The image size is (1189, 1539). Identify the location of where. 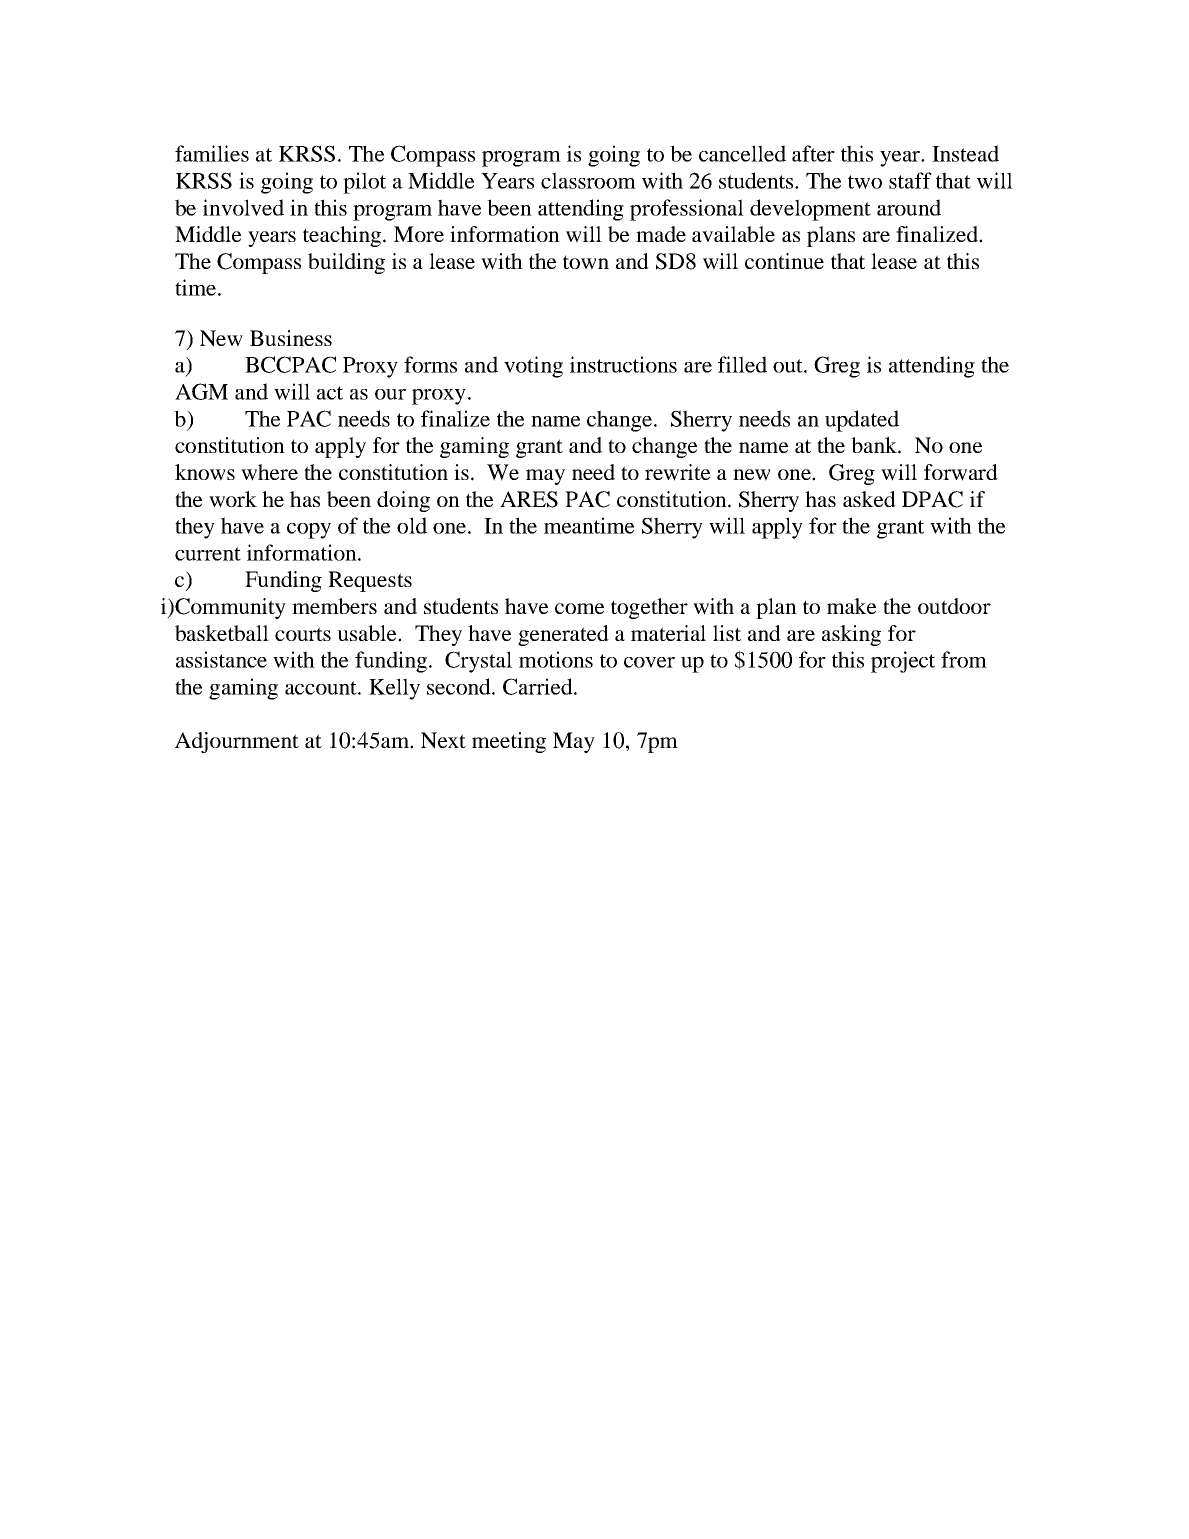
(269, 472).
